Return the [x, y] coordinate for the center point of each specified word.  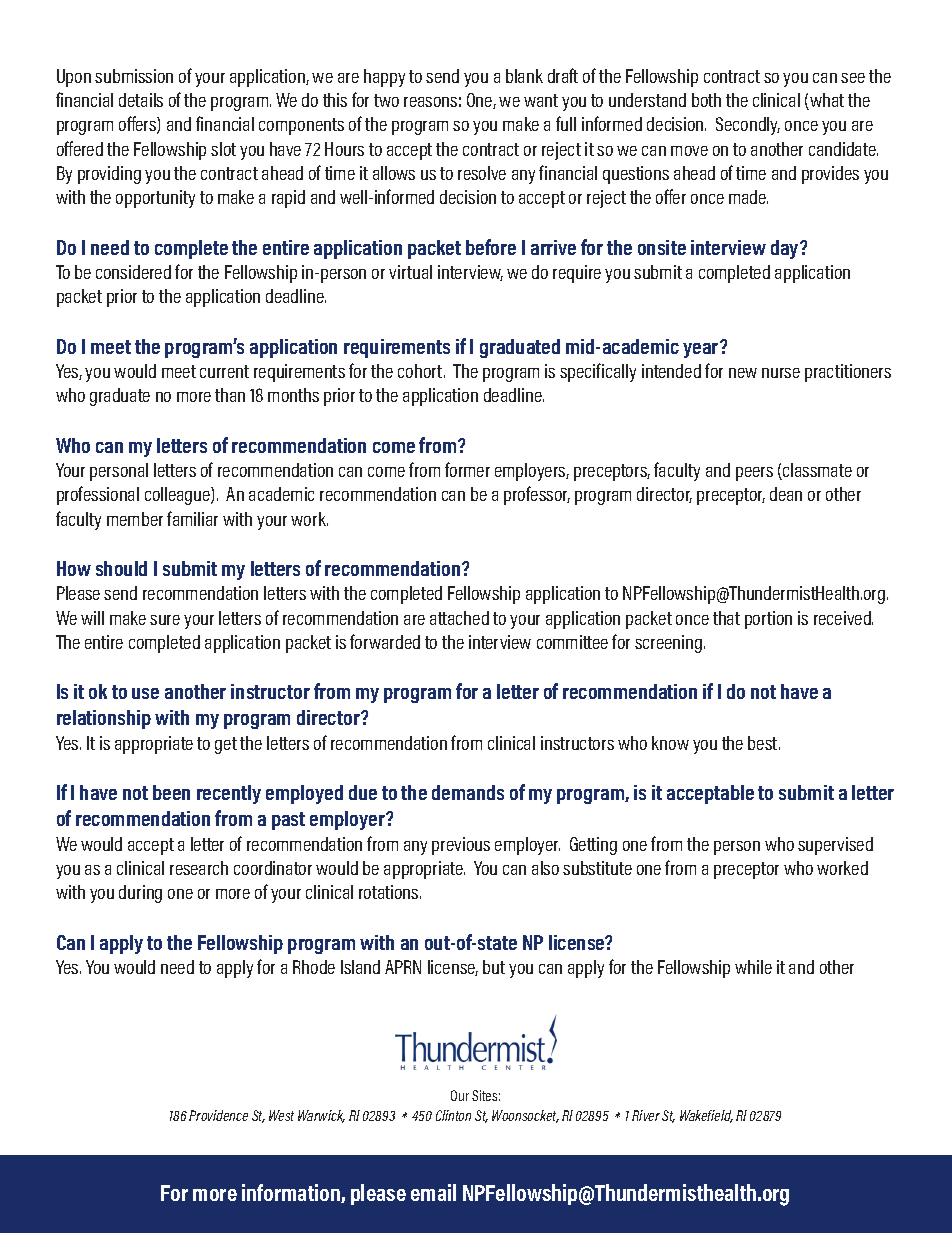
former [467, 469]
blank [524, 76]
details [141, 100]
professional [98, 495]
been [171, 792]
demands [468, 792]
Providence [218, 1115]
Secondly [748, 126]
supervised [835, 846]
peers [754, 474]
